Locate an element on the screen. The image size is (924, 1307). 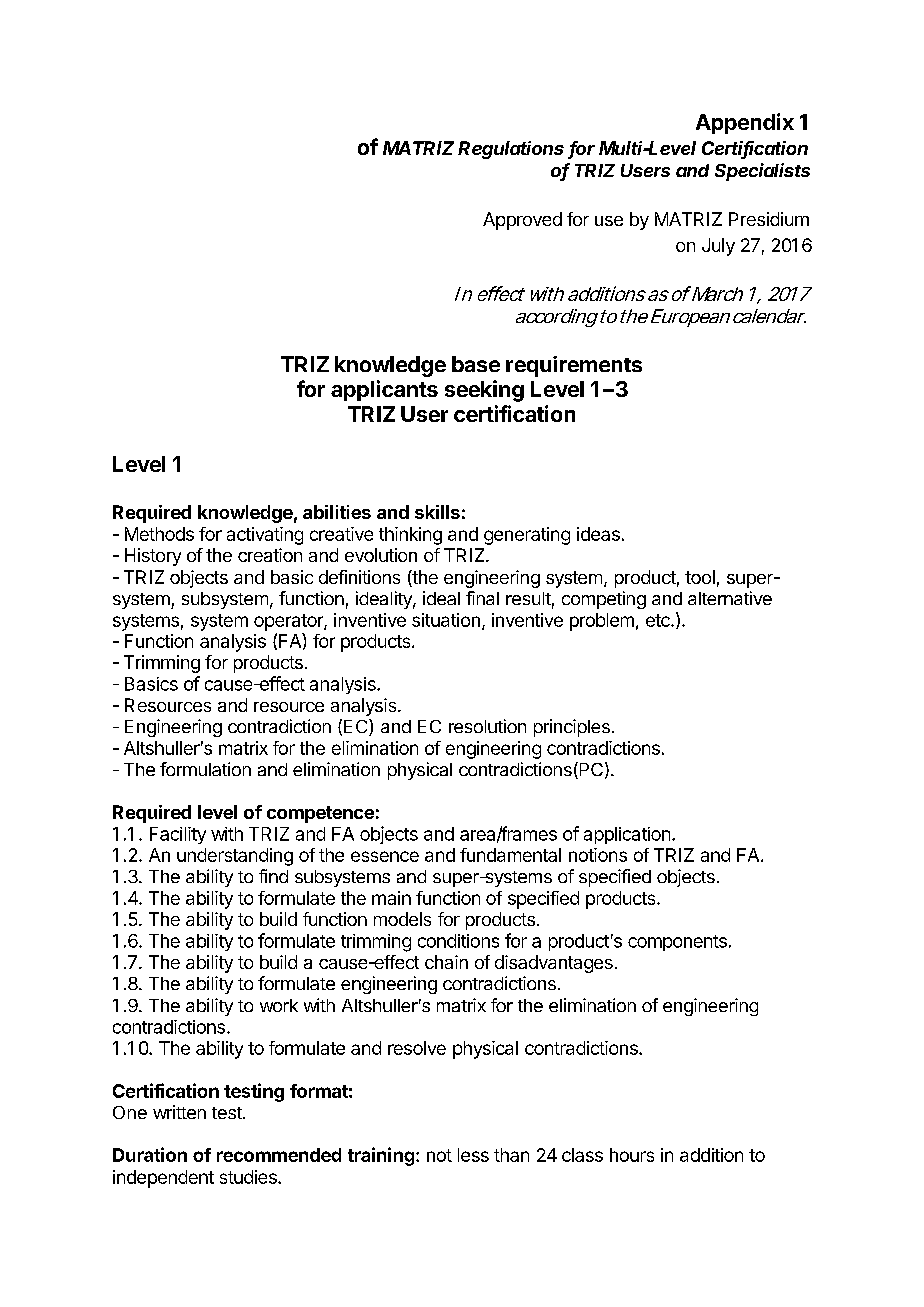
Approved is located at coordinates (522, 221).
